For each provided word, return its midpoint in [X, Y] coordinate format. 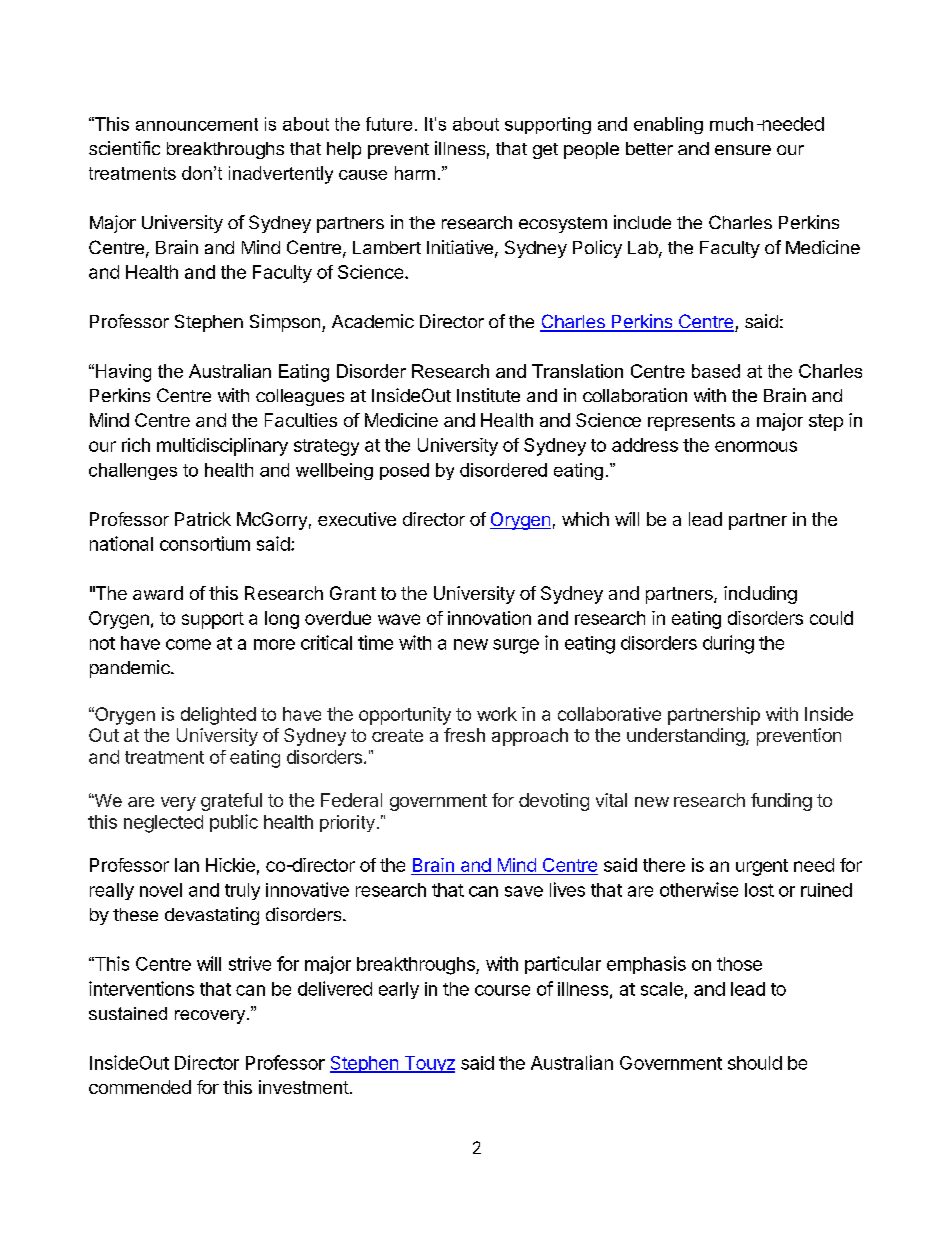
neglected [163, 824]
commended [140, 1087]
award [158, 593]
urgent [762, 867]
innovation [489, 618]
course [502, 990]
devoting [554, 802]
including [760, 595]
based [716, 371]
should [755, 1063]
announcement [197, 124]
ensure [743, 150]
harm [415, 173]
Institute [488, 395]
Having [123, 373]
